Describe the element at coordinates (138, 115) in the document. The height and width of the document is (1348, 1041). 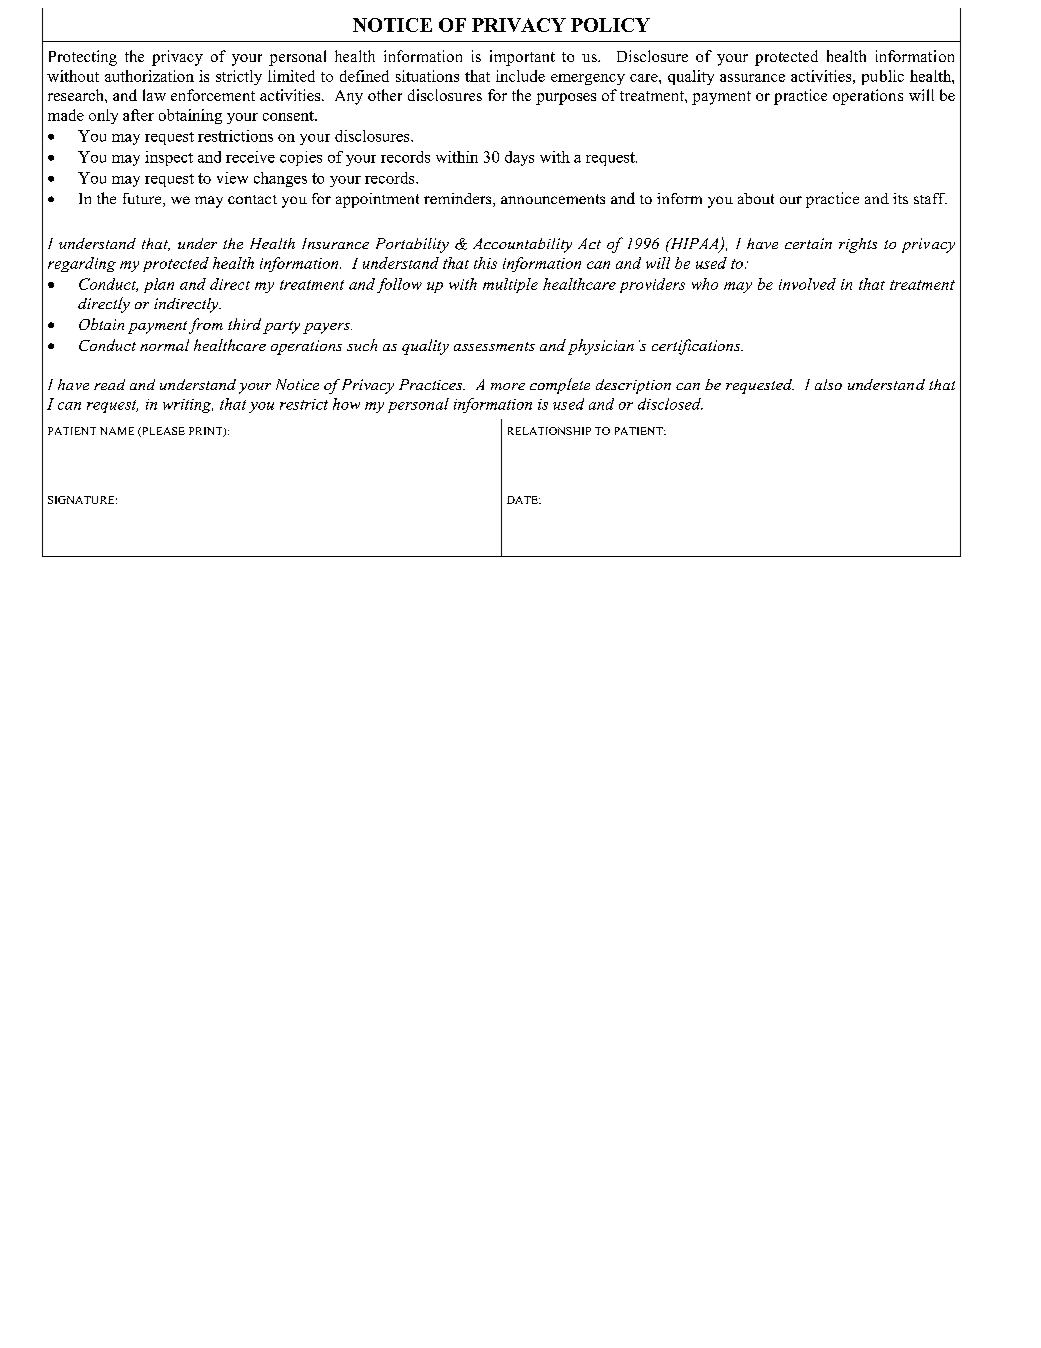
I see `after` at that location.
